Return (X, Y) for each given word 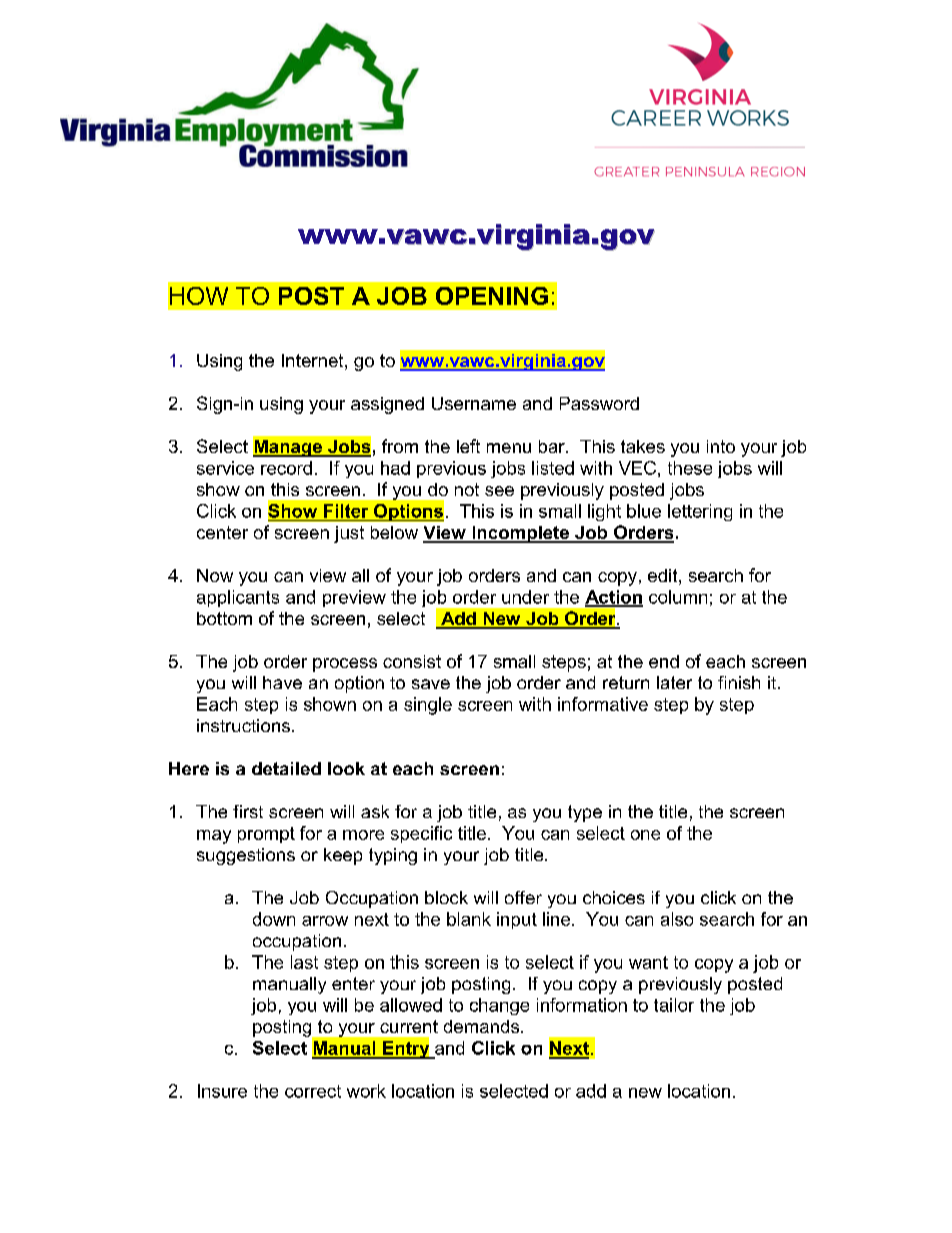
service (225, 468)
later (674, 682)
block (446, 897)
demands (483, 1026)
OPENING (492, 296)
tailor (674, 1005)
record (286, 468)
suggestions (246, 856)
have (282, 682)
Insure (222, 1091)
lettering (700, 512)
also (677, 919)
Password (599, 403)
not (467, 489)
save (431, 684)
